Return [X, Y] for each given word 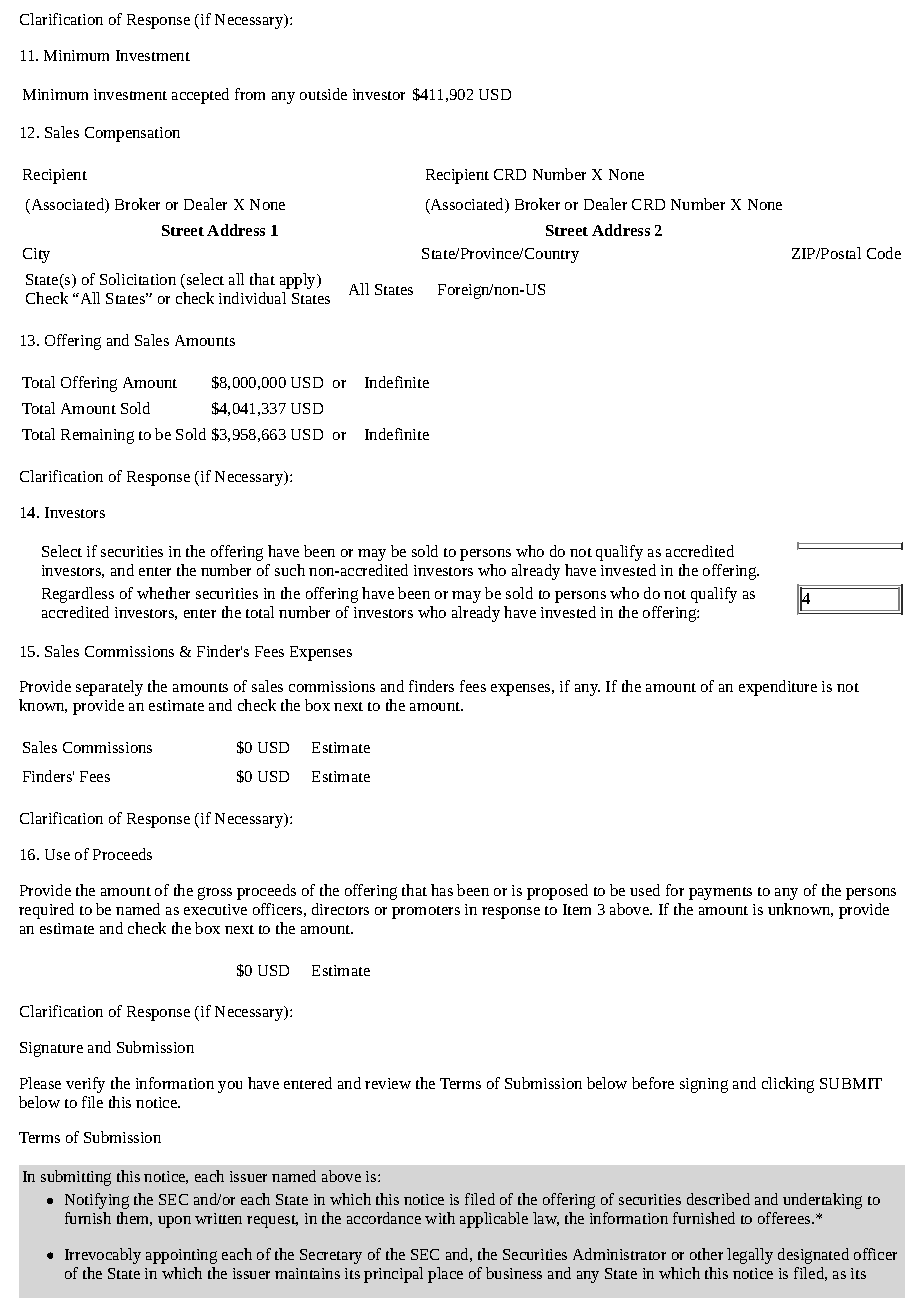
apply [299, 281]
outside [323, 94]
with [440, 1218]
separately [109, 688]
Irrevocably [103, 1256]
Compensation [132, 134]
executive [215, 909]
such [290, 570]
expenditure [778, 688]
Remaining [97, 436]
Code [884, 253]
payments [720, 893]
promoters [426, 912]
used [645, 890]
